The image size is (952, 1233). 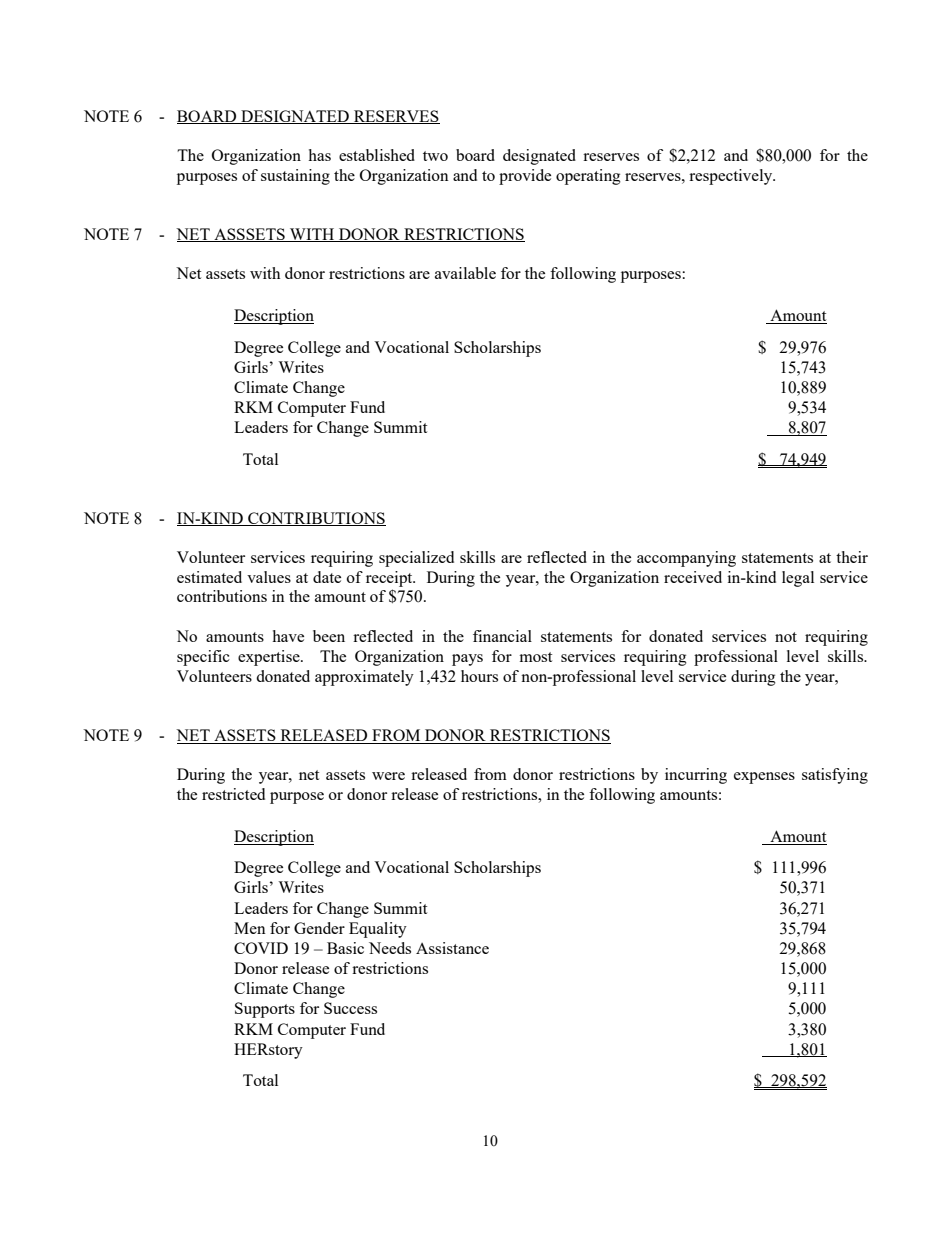 What do you see at coordinates (588, 177) in the screenshot?
I see `operating` at bounding box center [588, 177].
